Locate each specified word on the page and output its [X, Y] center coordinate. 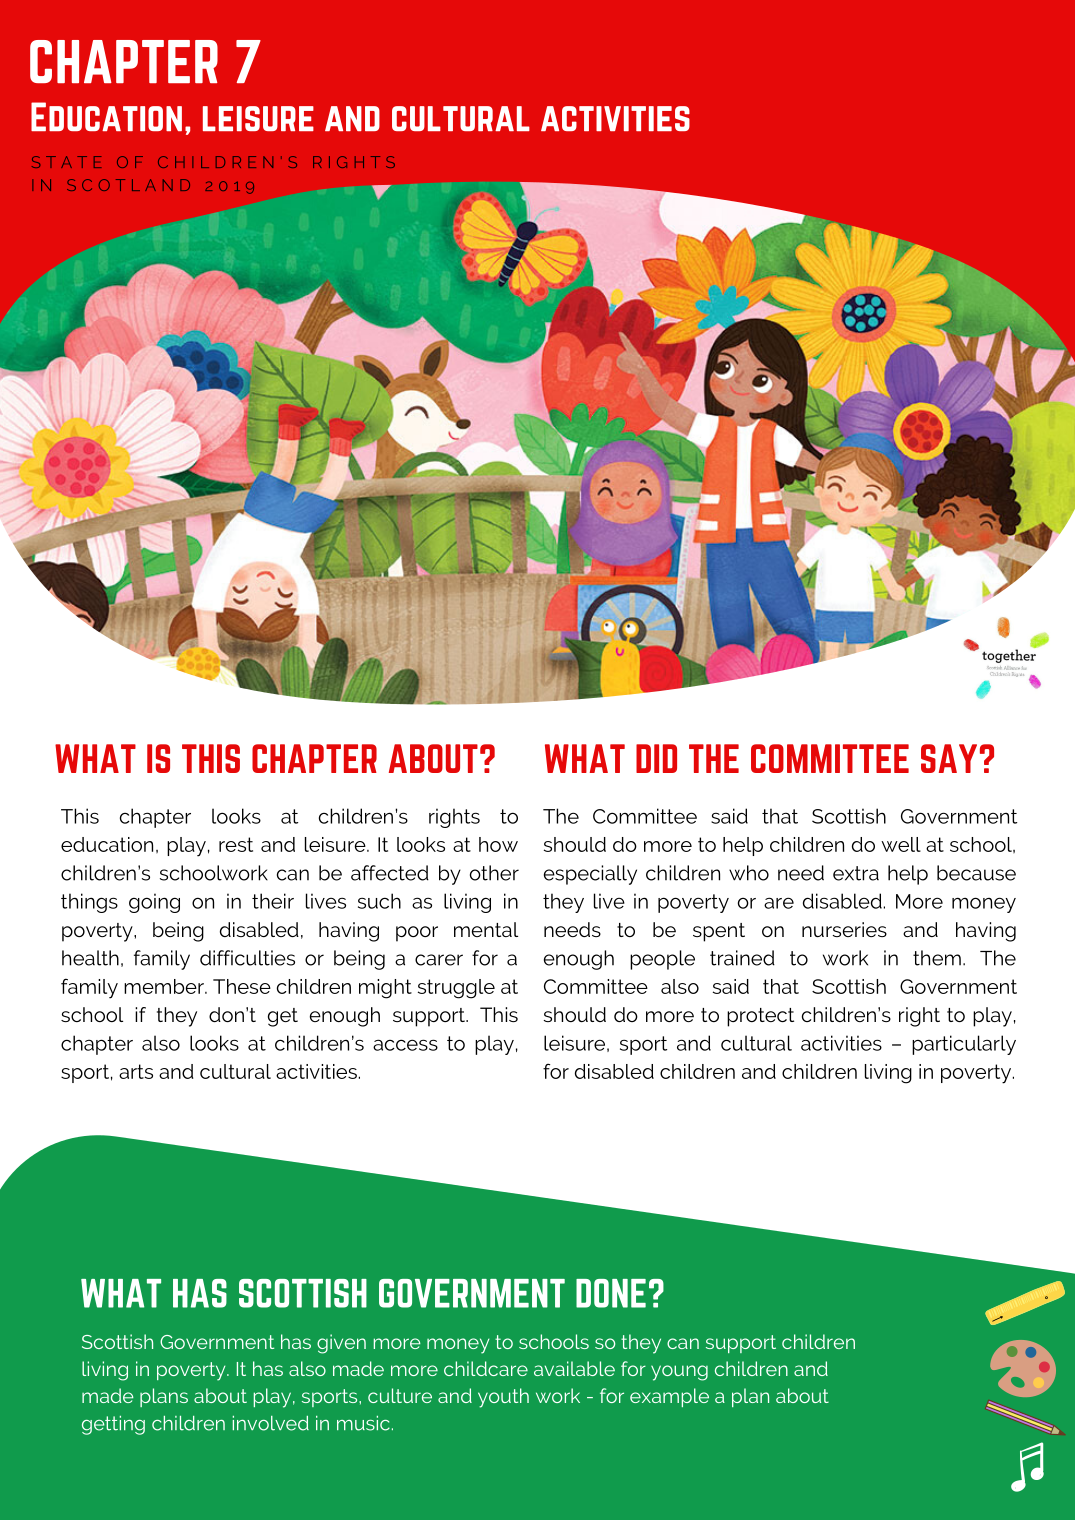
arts [136, 1071]
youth [503, 1398]
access [405, 1045]
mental [486, 929]
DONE [611, 1293]
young [679, 1373]
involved [271, 1423]
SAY [949, 758]
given [341, 1344]
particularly [964, 1045]
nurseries [844, 929]
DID [656, 758]
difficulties [247, 958]
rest [236, 844]
